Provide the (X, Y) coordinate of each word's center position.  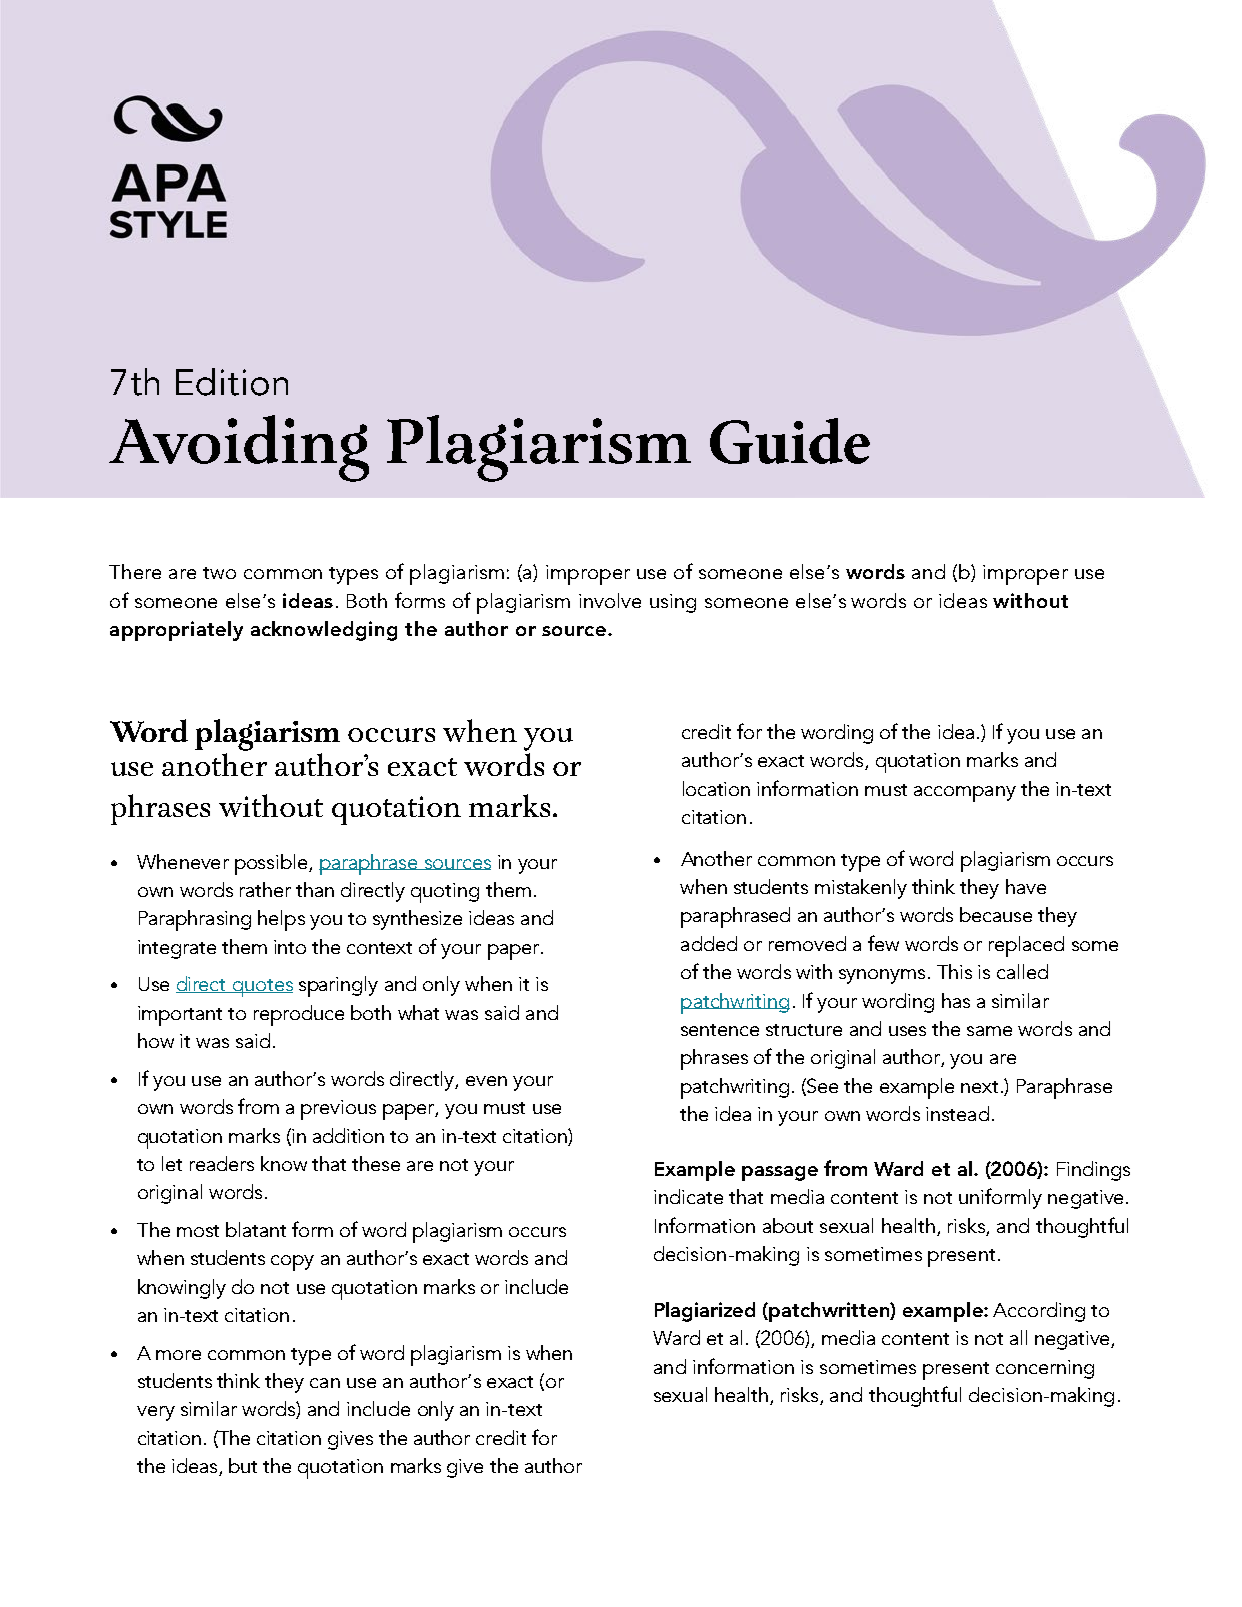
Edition (232, 382)
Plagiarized (705, 1312)
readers (222, 1163)
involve (610, 600)
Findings (1093, 1171)
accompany (965, 794)
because (996, 914)
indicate (688, 1196)
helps (281, 920)
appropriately (176, 631)
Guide (790, 441)
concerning (1045, 1369)
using (673, 603)
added (709, 943)
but (243, 1465)
